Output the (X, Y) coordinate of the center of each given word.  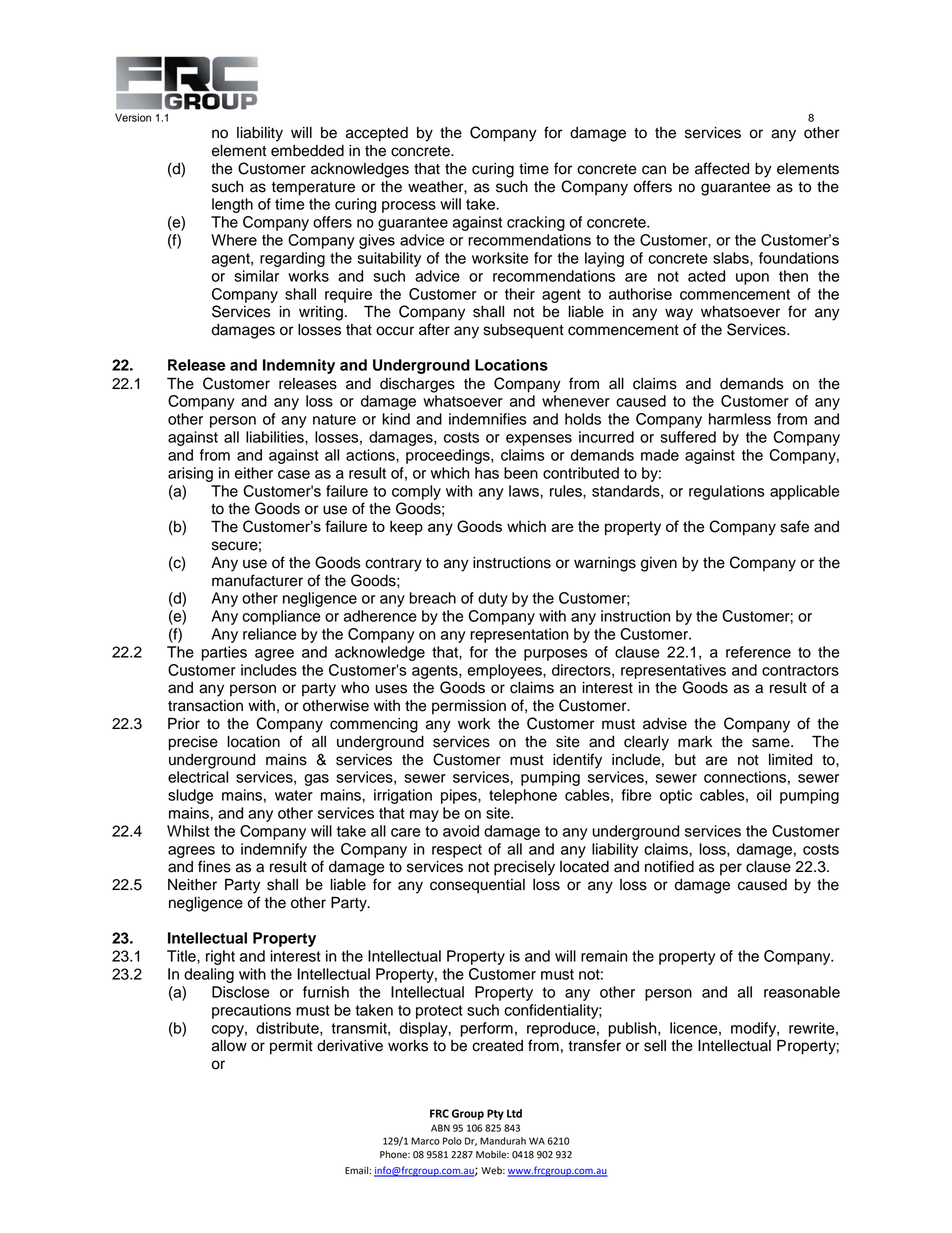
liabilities (276, 437)
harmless (740, 419)
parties (224, 653)
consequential (477, 886)
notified (669, 866)
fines (214, 866)
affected (722, 168)
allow (229, 1046)
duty (493, 599)
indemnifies (488, 419)
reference (758, 652)
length (232, 205)
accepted (377, 134)
